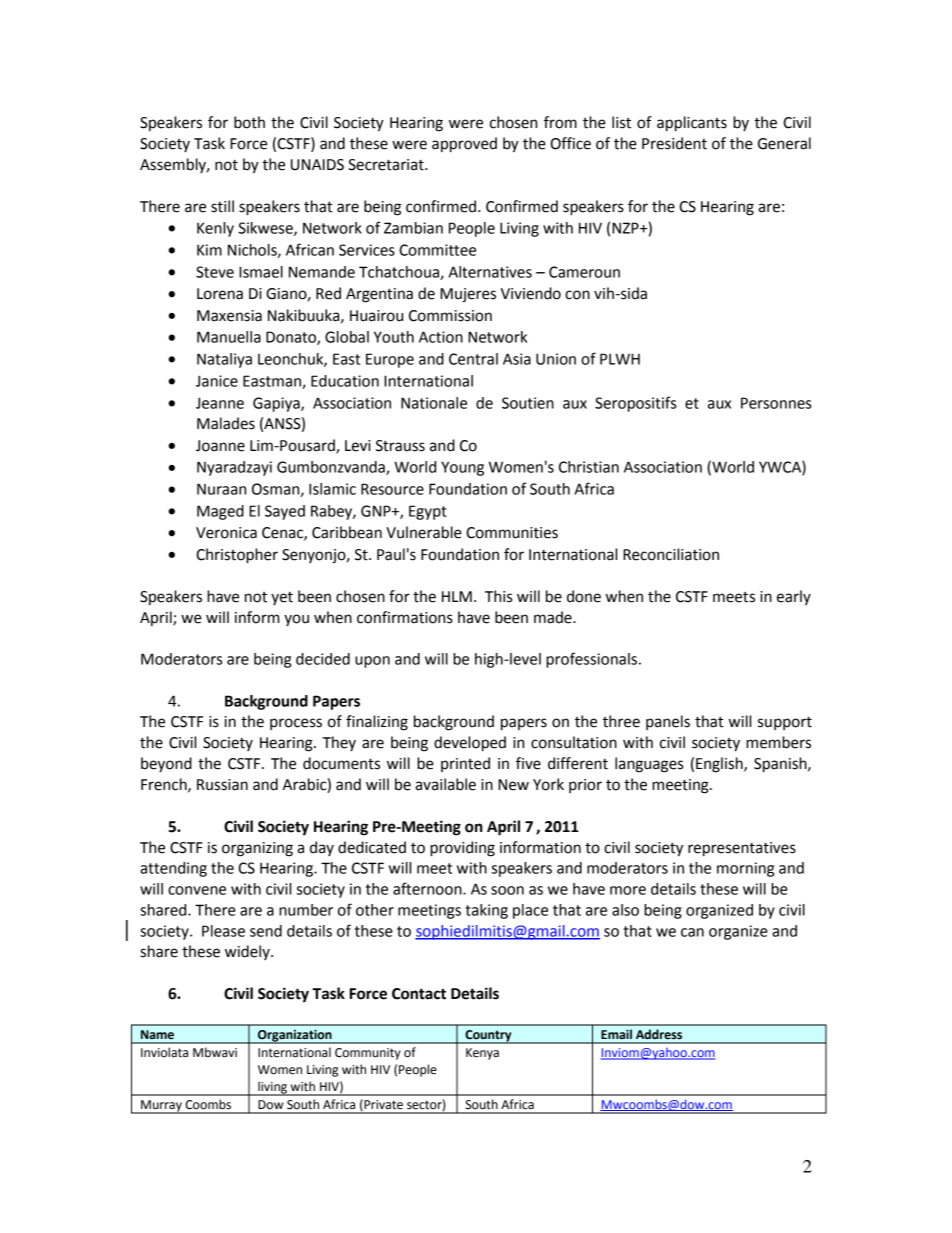 The image size is (952, 1233). I want to click on both, so click(249, 122).
